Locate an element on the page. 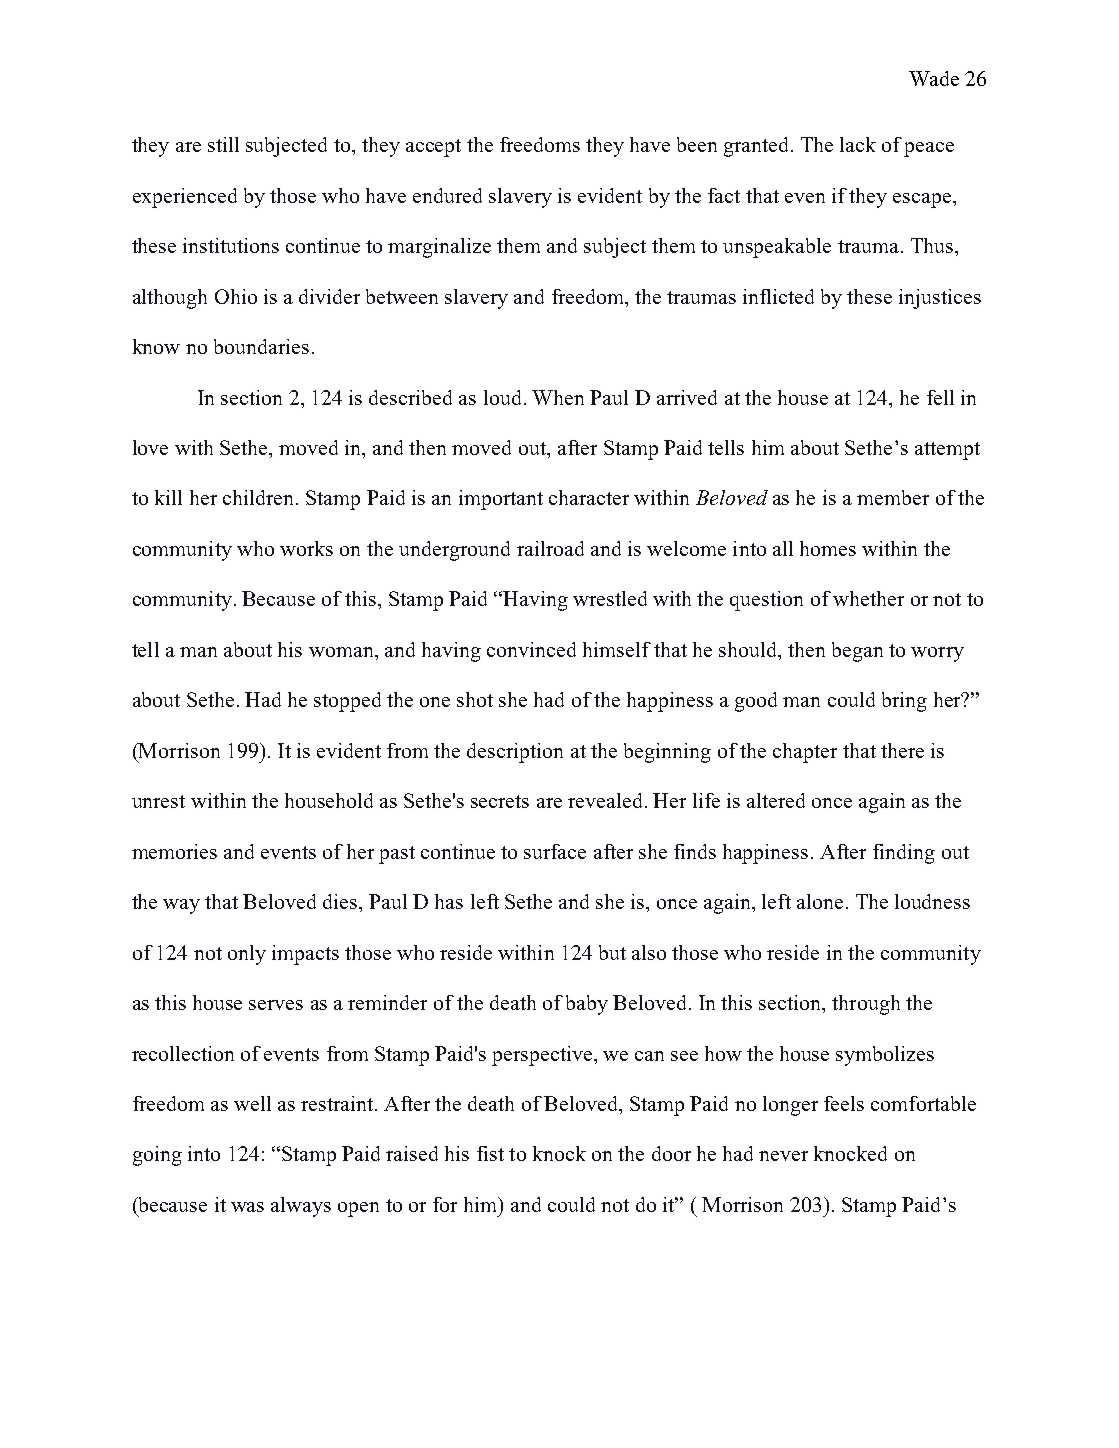  was is located at coordinates (247, 1207).
